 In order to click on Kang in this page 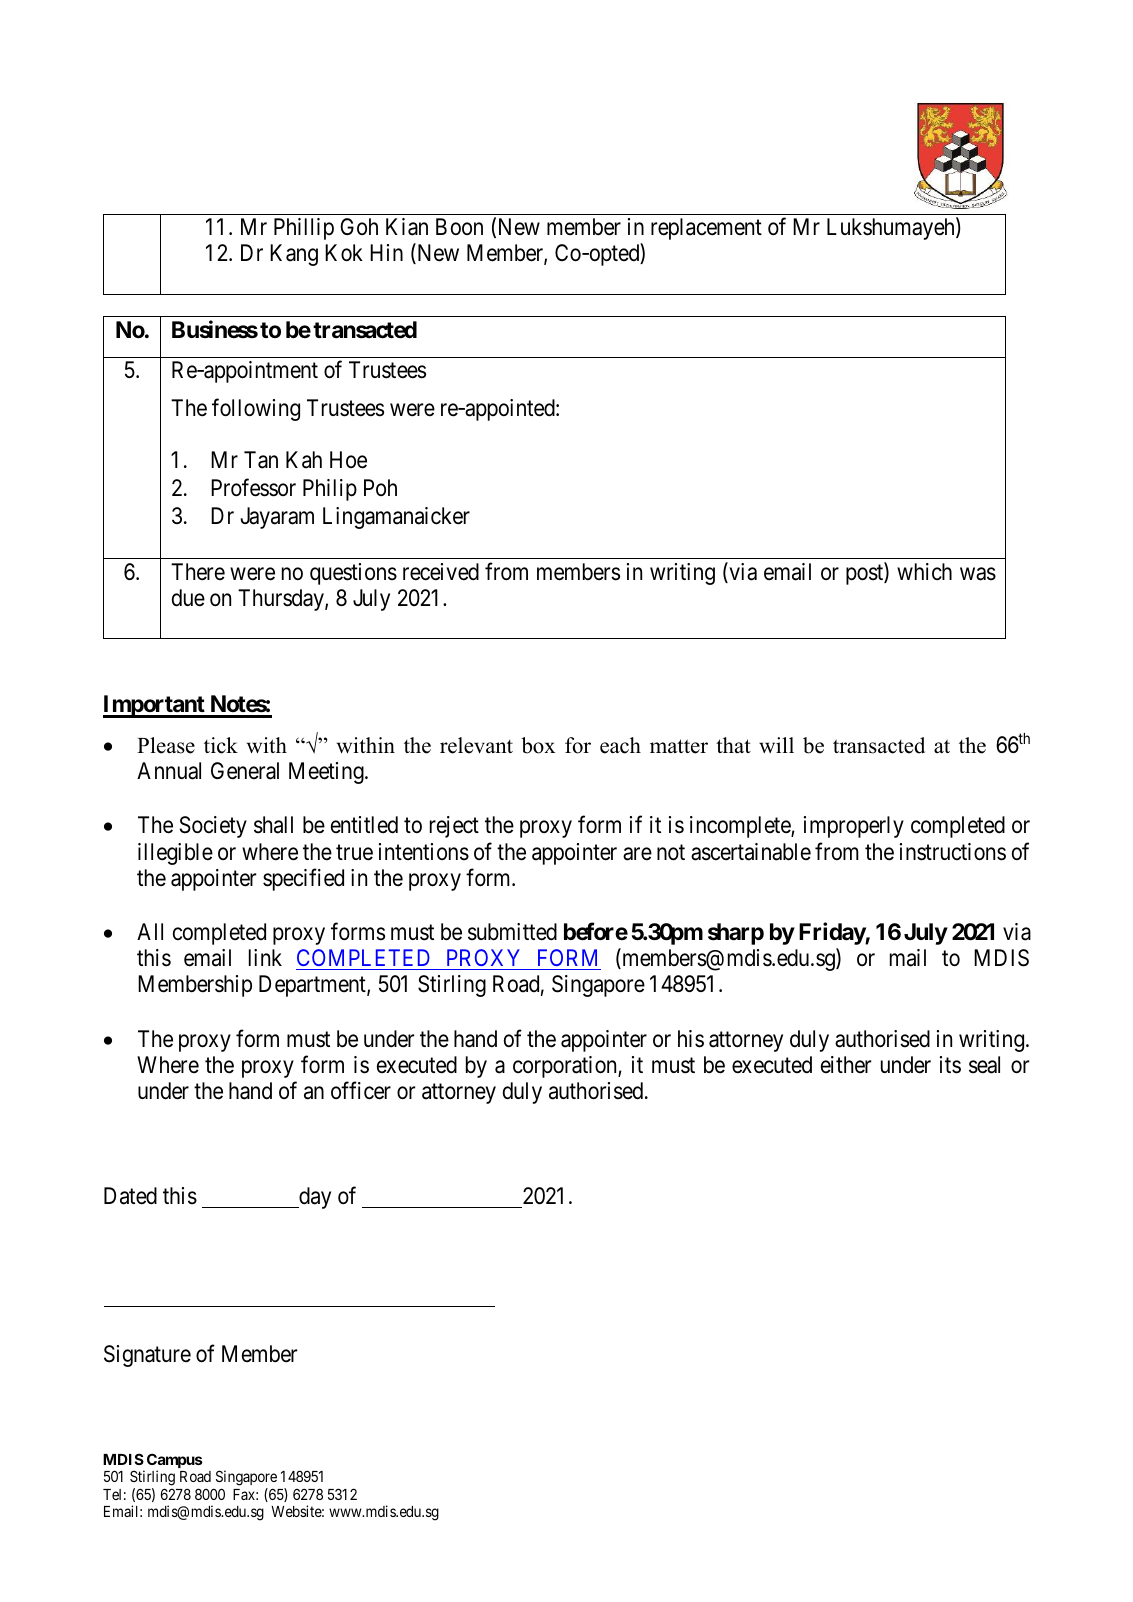, I will do `click(294, 255)`.
